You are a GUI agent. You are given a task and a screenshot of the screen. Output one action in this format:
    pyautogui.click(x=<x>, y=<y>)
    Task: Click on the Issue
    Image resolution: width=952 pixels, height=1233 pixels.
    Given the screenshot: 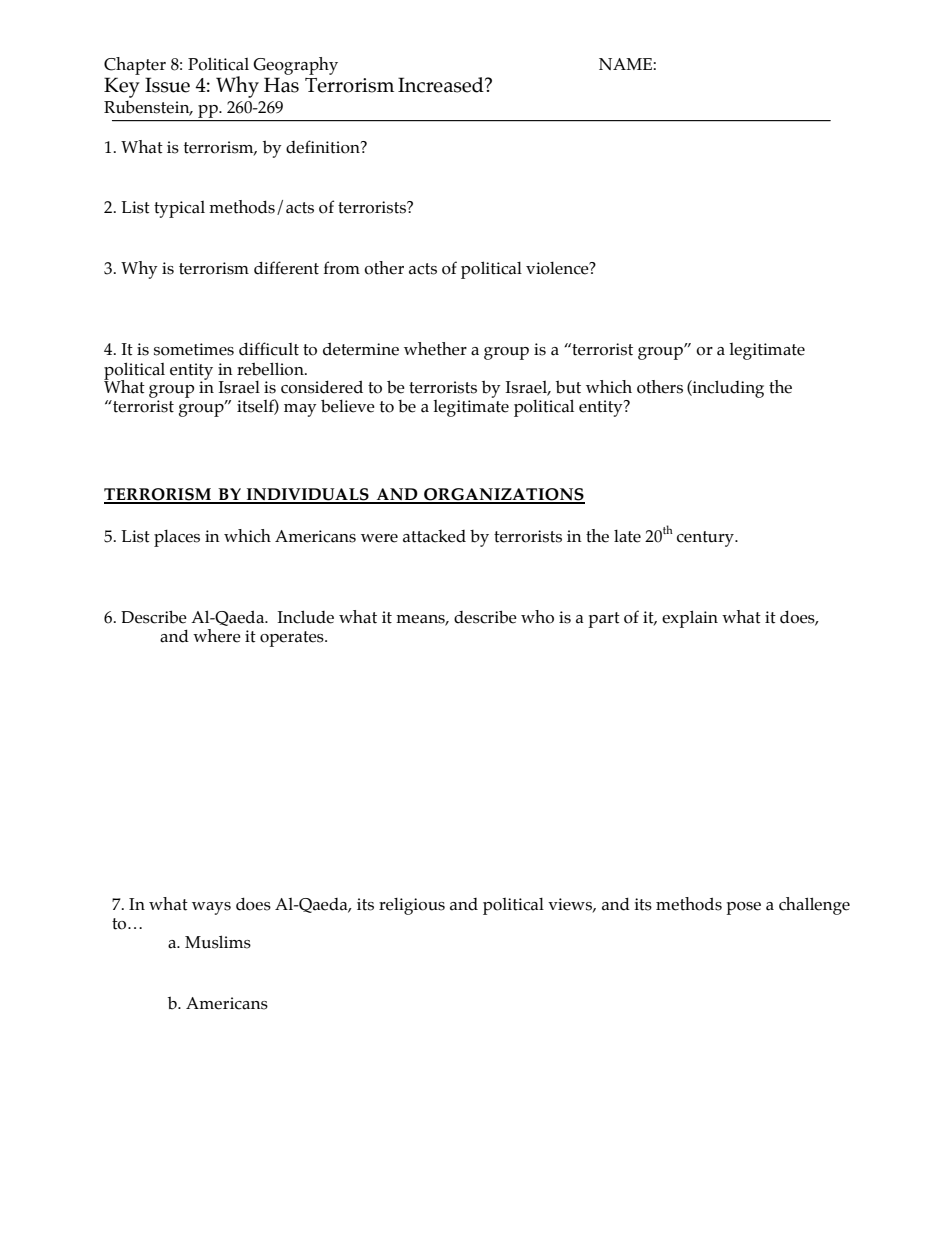 What is the action you would take?
    pyautogui.click(x=167, y=85)
